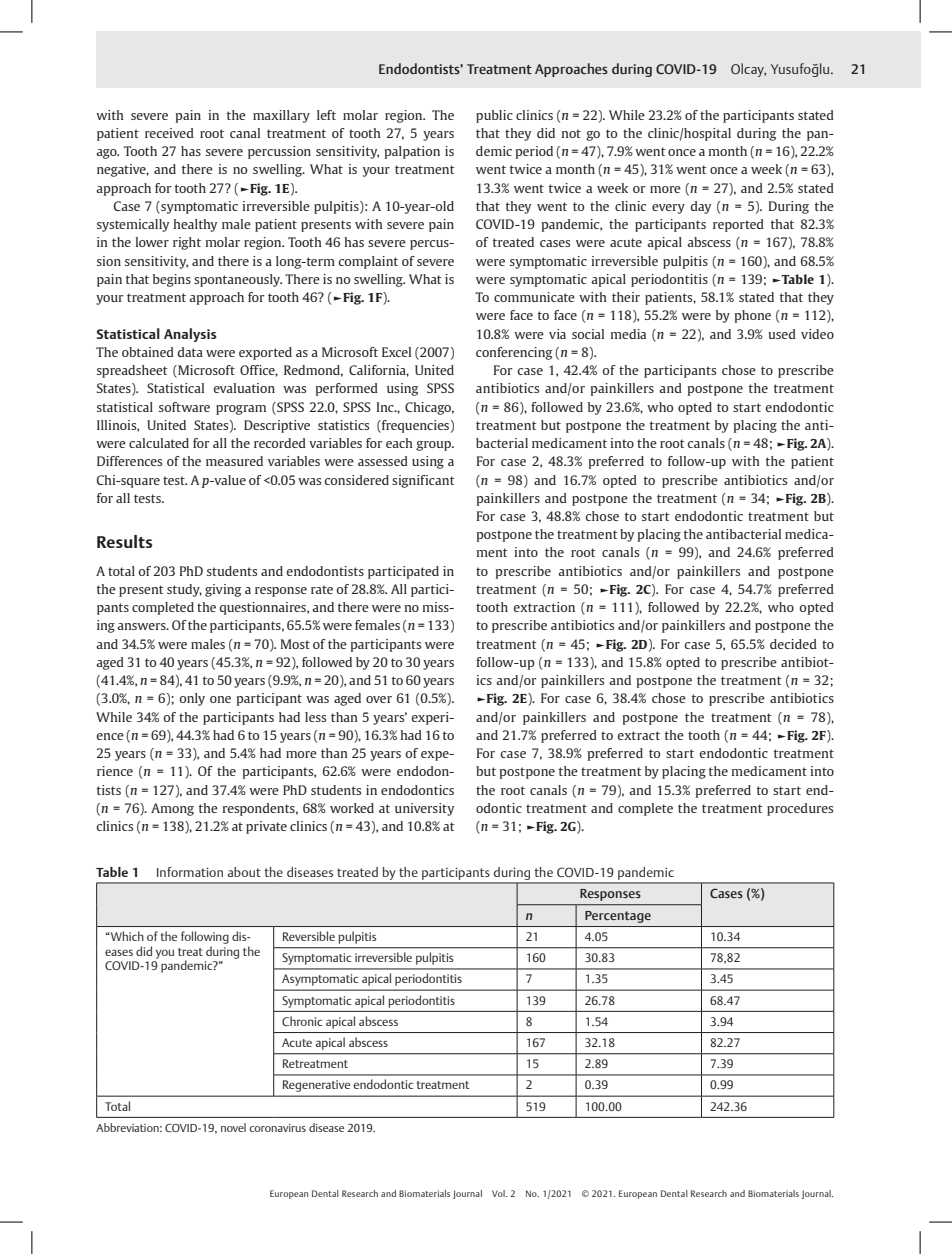  I want to click on public, so click(494, 116).
